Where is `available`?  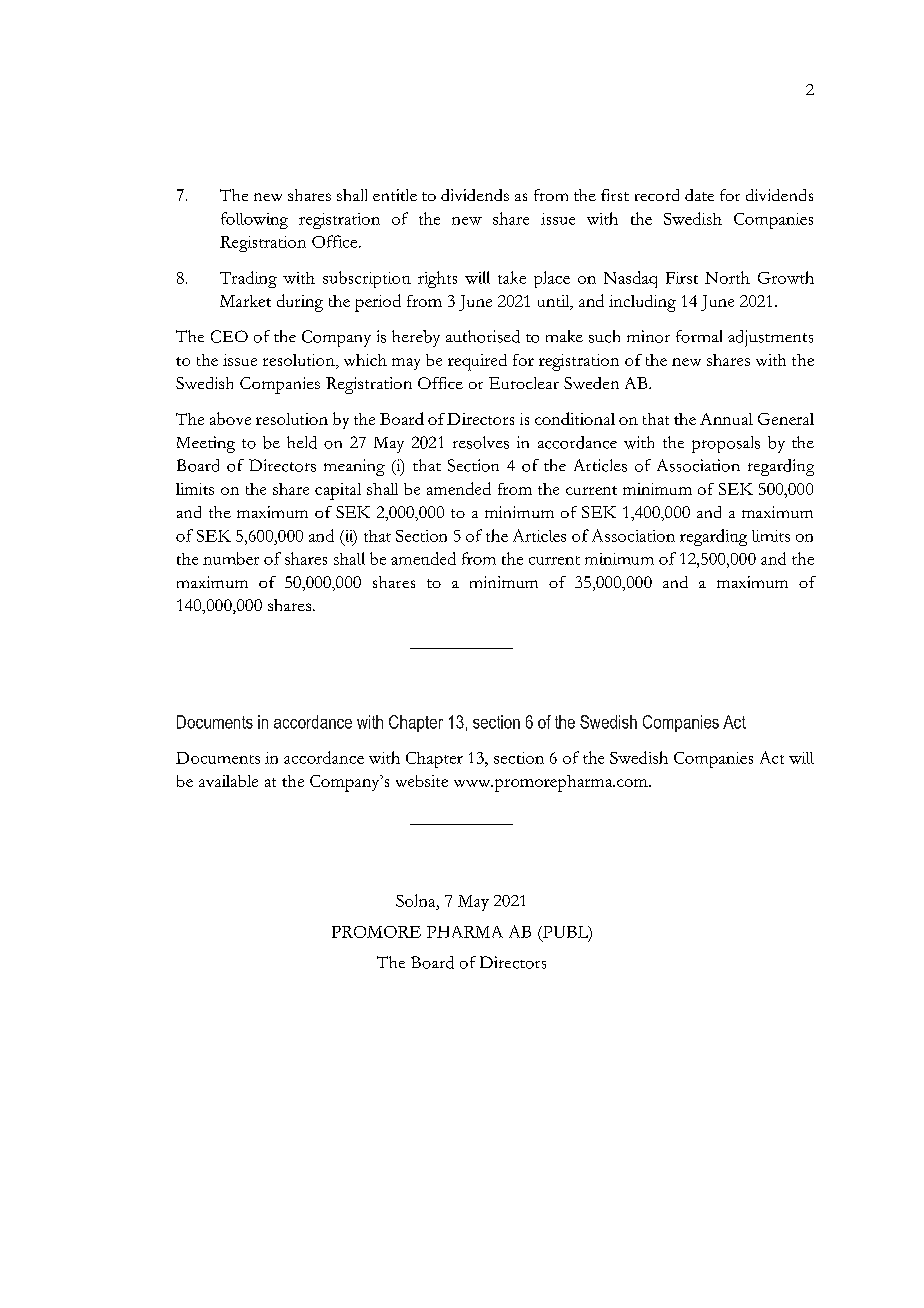
available is located at coordinates (228, 781).
